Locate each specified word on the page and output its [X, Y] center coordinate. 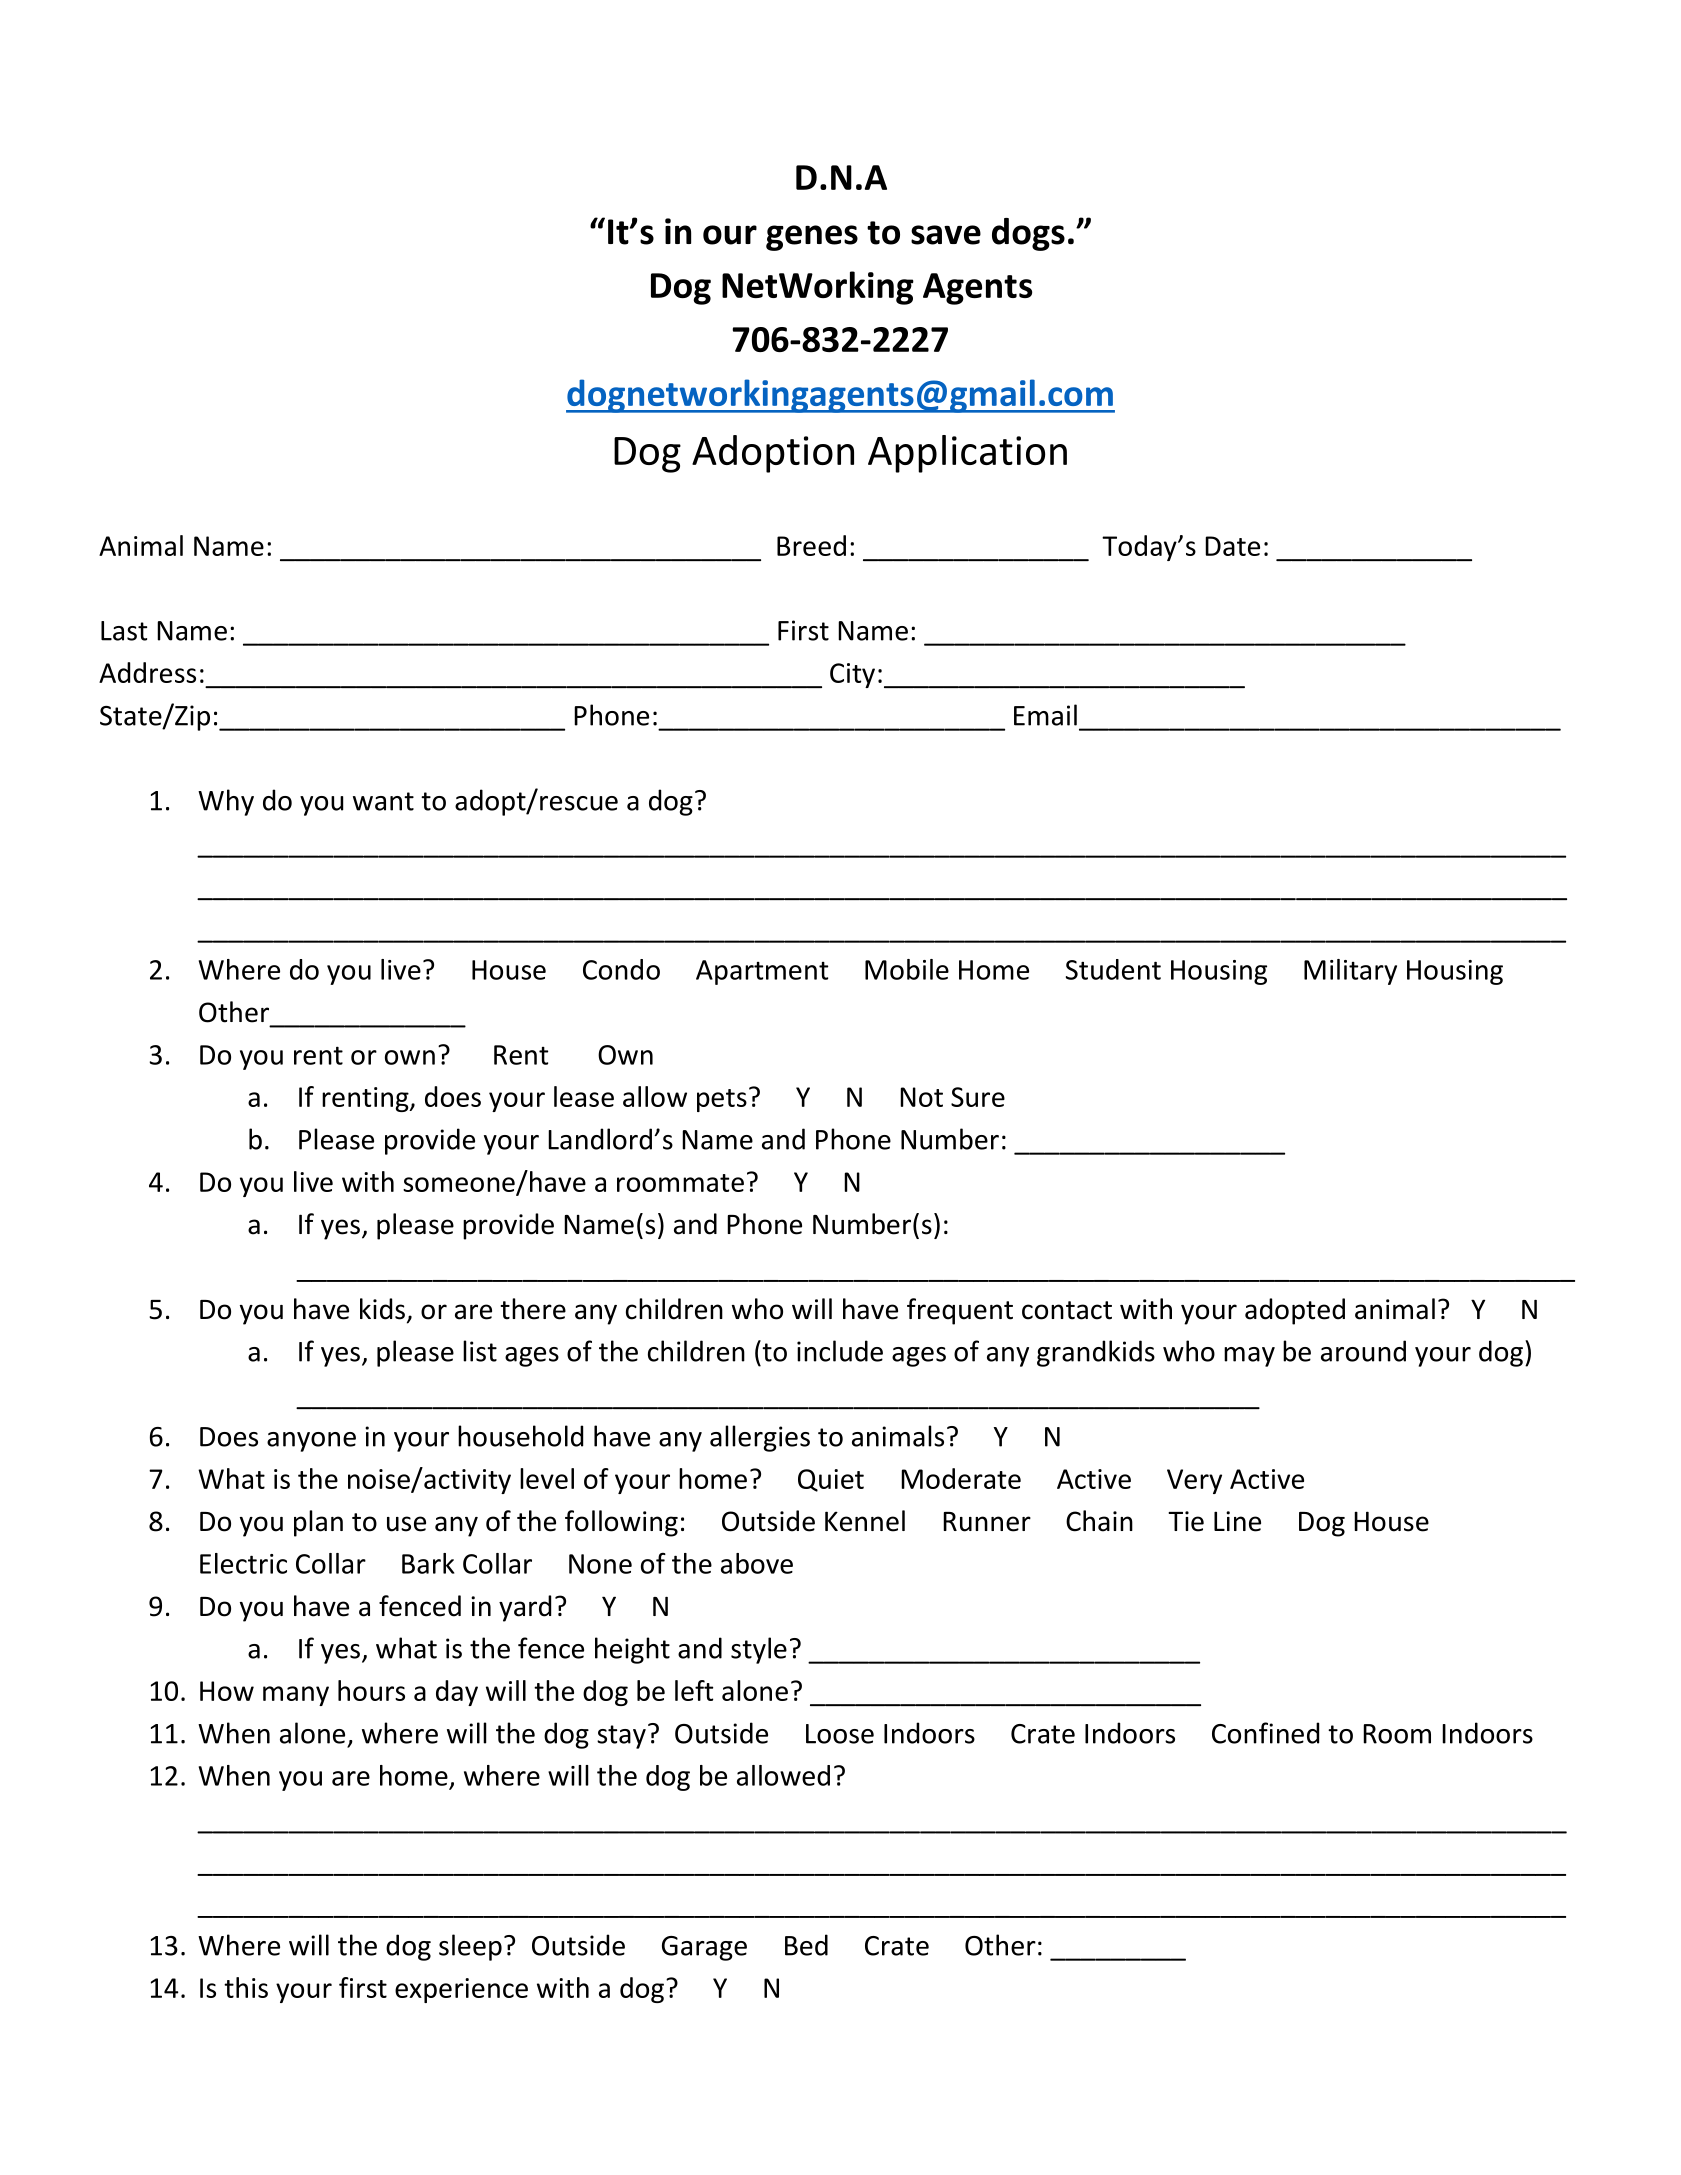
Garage [704, 1948]
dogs [1028, 234]
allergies [760, 1438]
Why [226, 802]
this [246, 1987]
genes [812, 238]
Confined [1265, 1733]
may [1249, 1357]
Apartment [762, 972]
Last [124, 631]
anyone [311, 1442]
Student [1113, 969]
